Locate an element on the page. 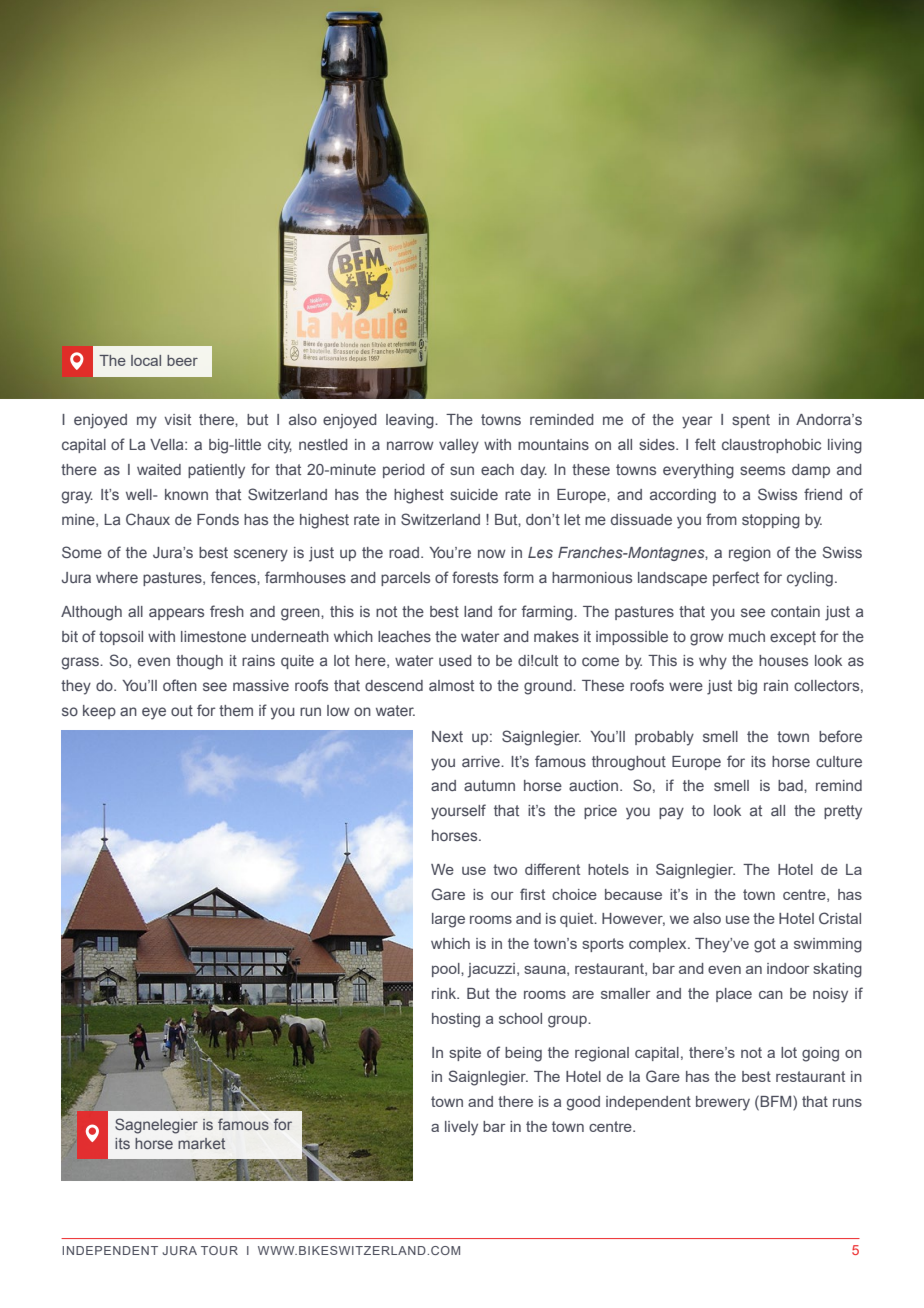 The width and height of the page is (924, 1308). spent is located at coordinates (751, 421).
